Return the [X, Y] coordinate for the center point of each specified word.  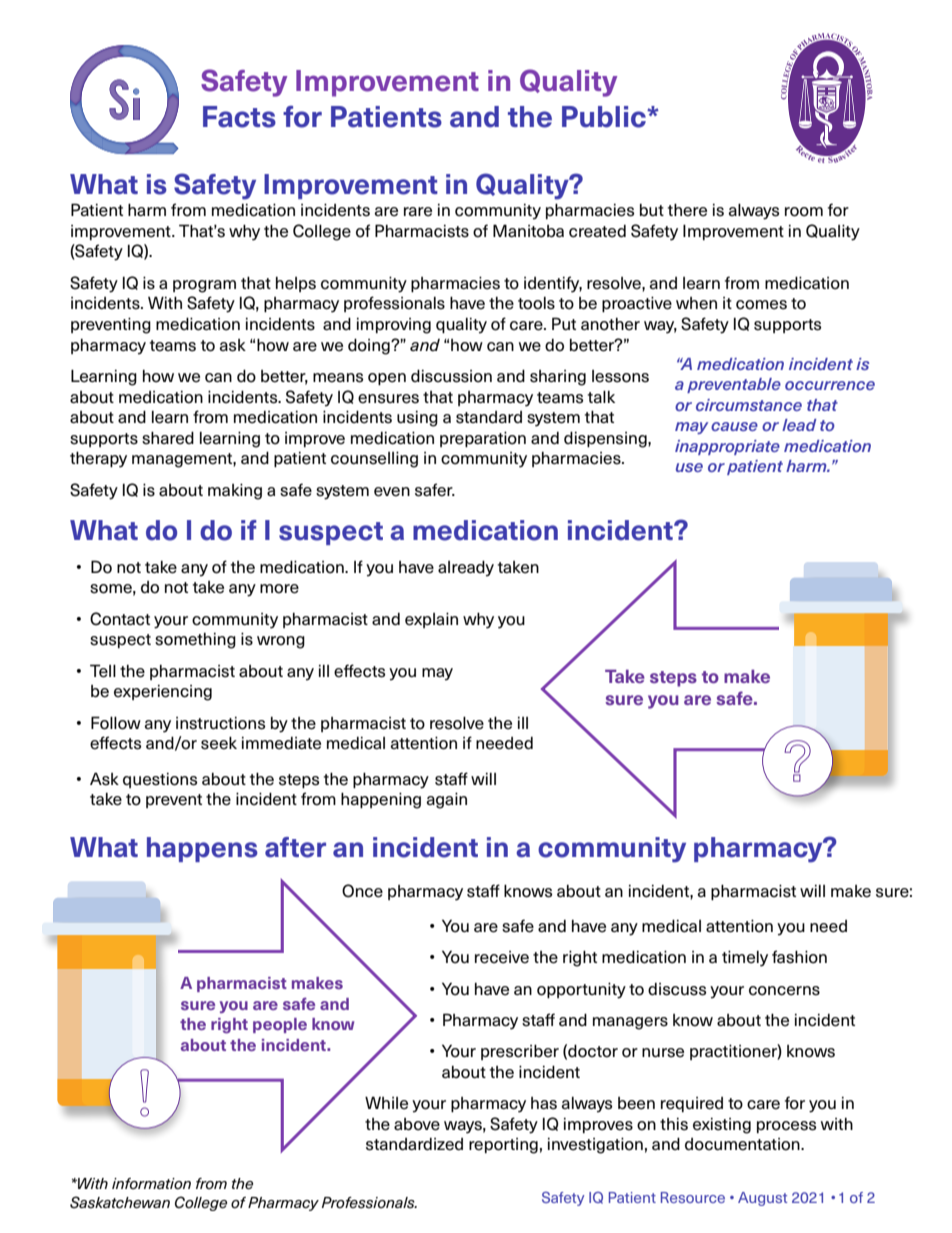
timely [745, 958]
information [151, 1184]
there [687, 210]
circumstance [749, 405]
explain [431, 620]
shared [168, 438]
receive [502, 957]
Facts [239, 117]
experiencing [163, 693]
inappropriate [727, 447]
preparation [483, 439]
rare [418, 212]
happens [202, 849]
